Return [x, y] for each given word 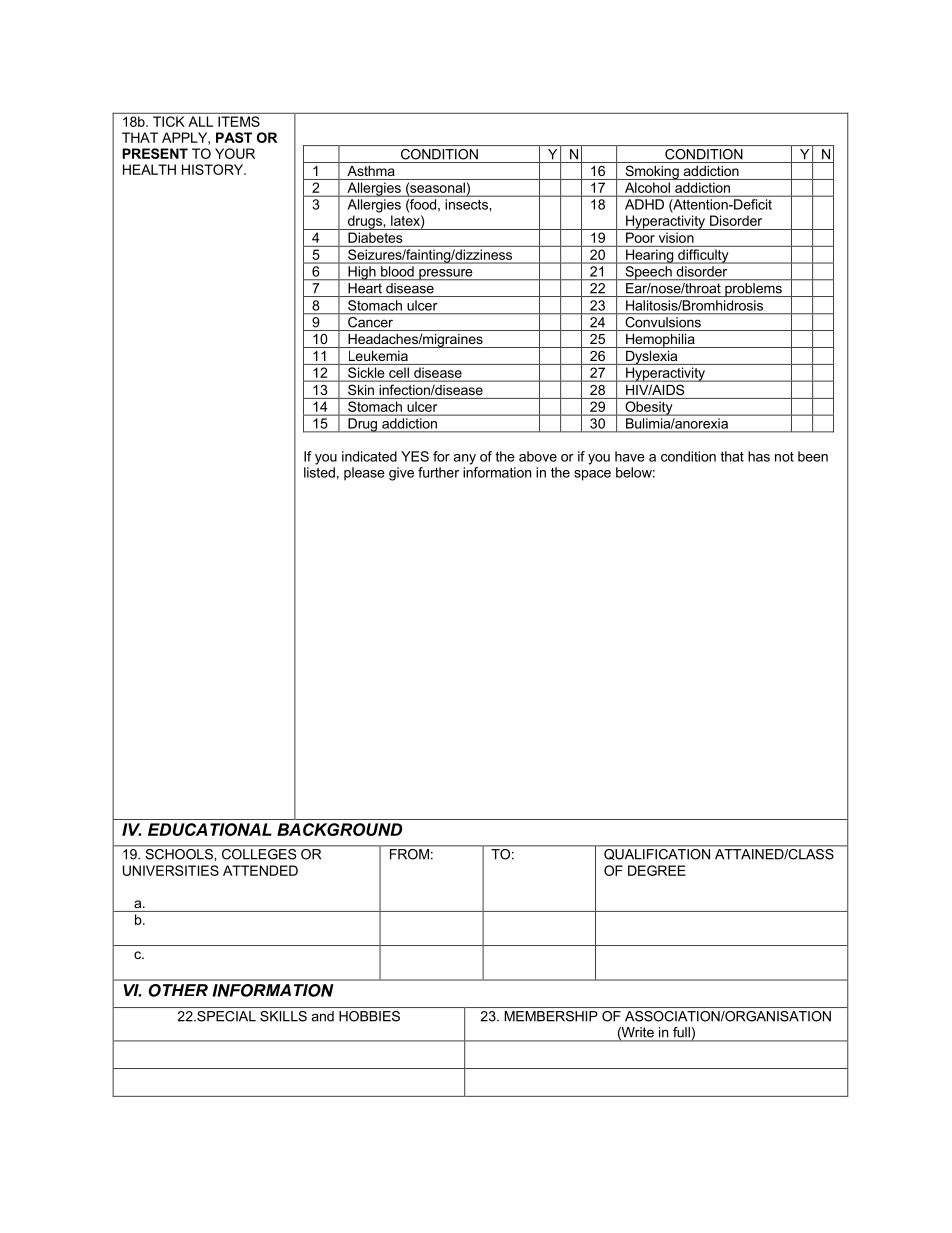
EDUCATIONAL [210, 829]
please [364, 474]
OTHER [178, 990]
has [759, 456]
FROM [409, 854]
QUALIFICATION [657, 854]
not [784, 457]
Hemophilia [660, 341]
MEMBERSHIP [551, 1016]
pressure [446, 275]
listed [319, 472]
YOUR [235, 153]
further [438, 472]
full [681, 1032]
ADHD [644, 204]
